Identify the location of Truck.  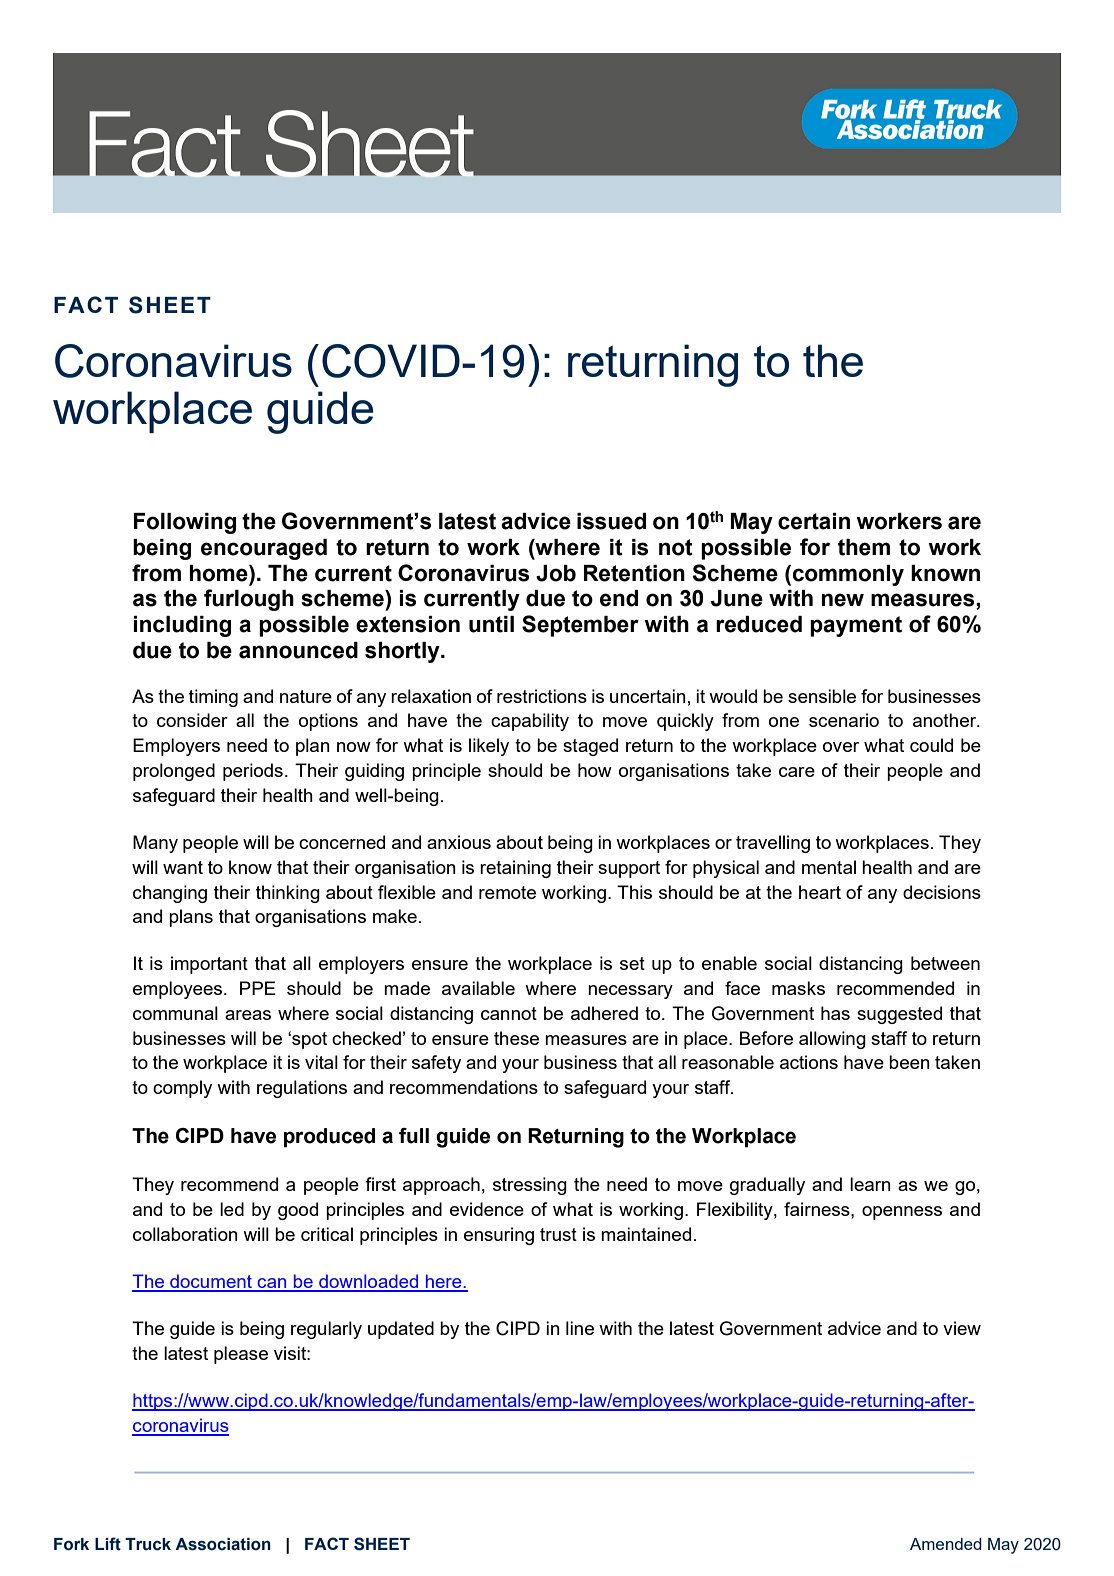
(148, 1544).
